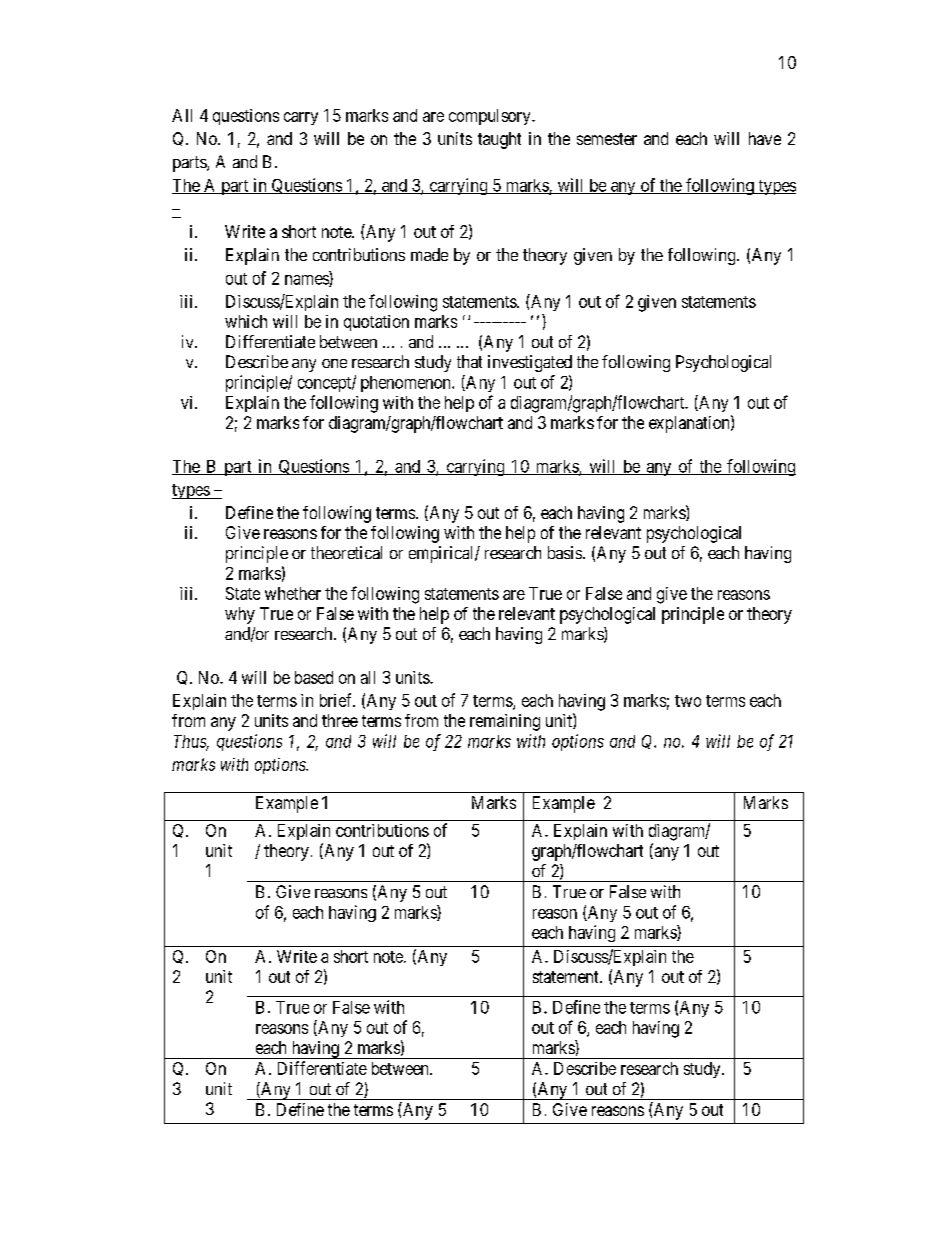  What do you see at coordinates (340, 720) in the screenshot?
I see `three` at bounding box center [340, 720].
